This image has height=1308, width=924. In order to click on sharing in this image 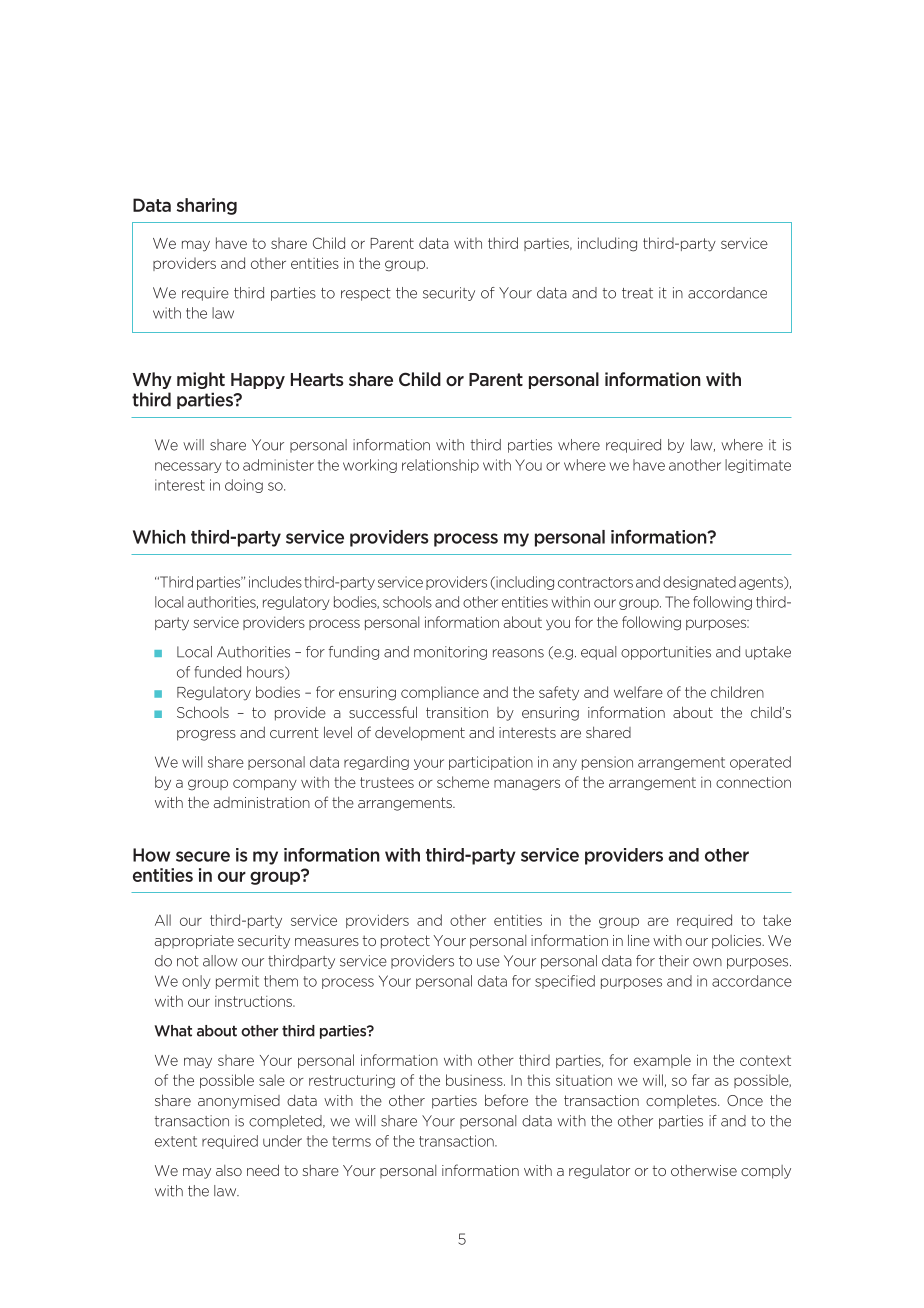, I will do `click(207, 206)`.
